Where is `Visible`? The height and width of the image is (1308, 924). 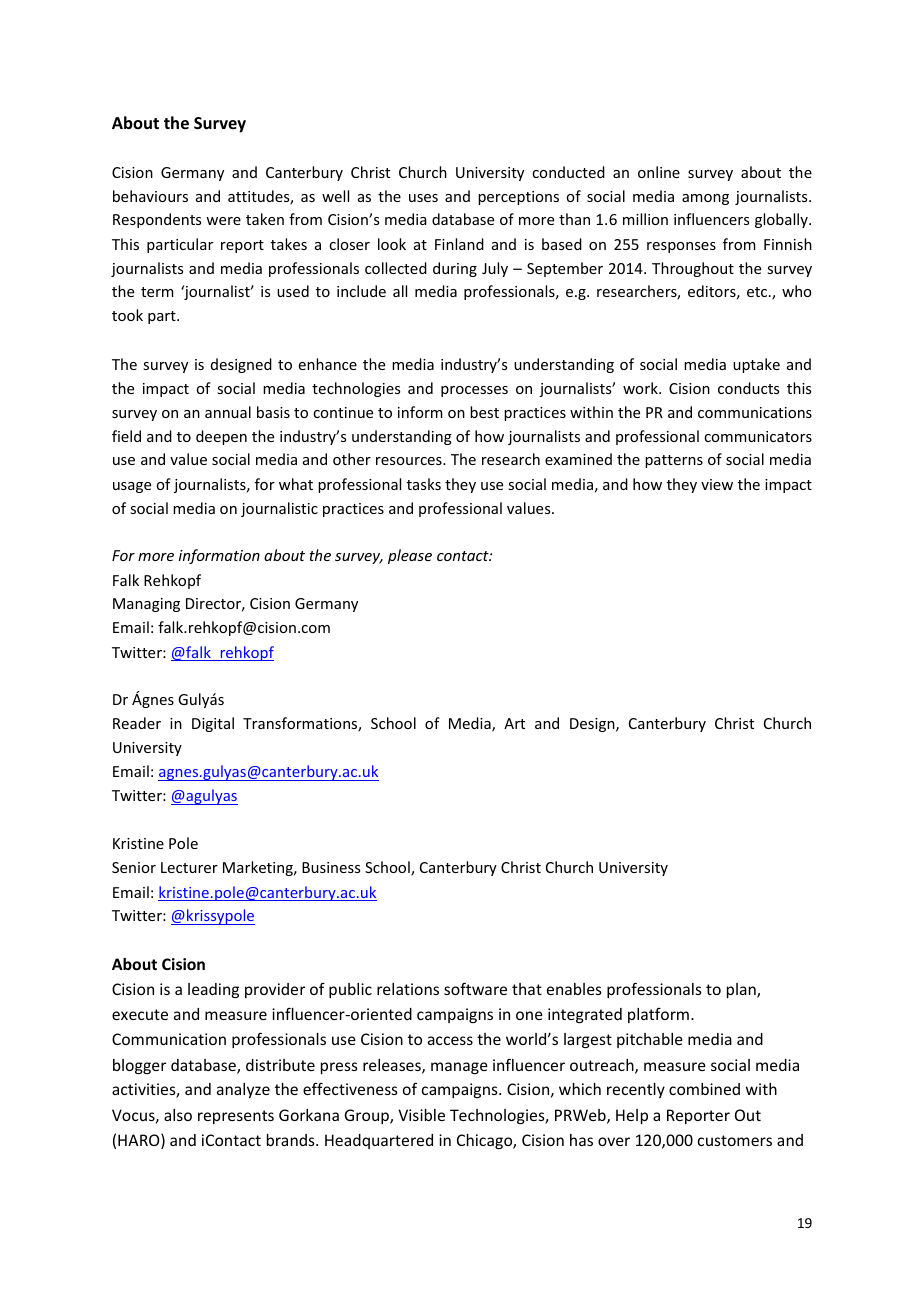
Visible is located at coordinates (421, 1115).
